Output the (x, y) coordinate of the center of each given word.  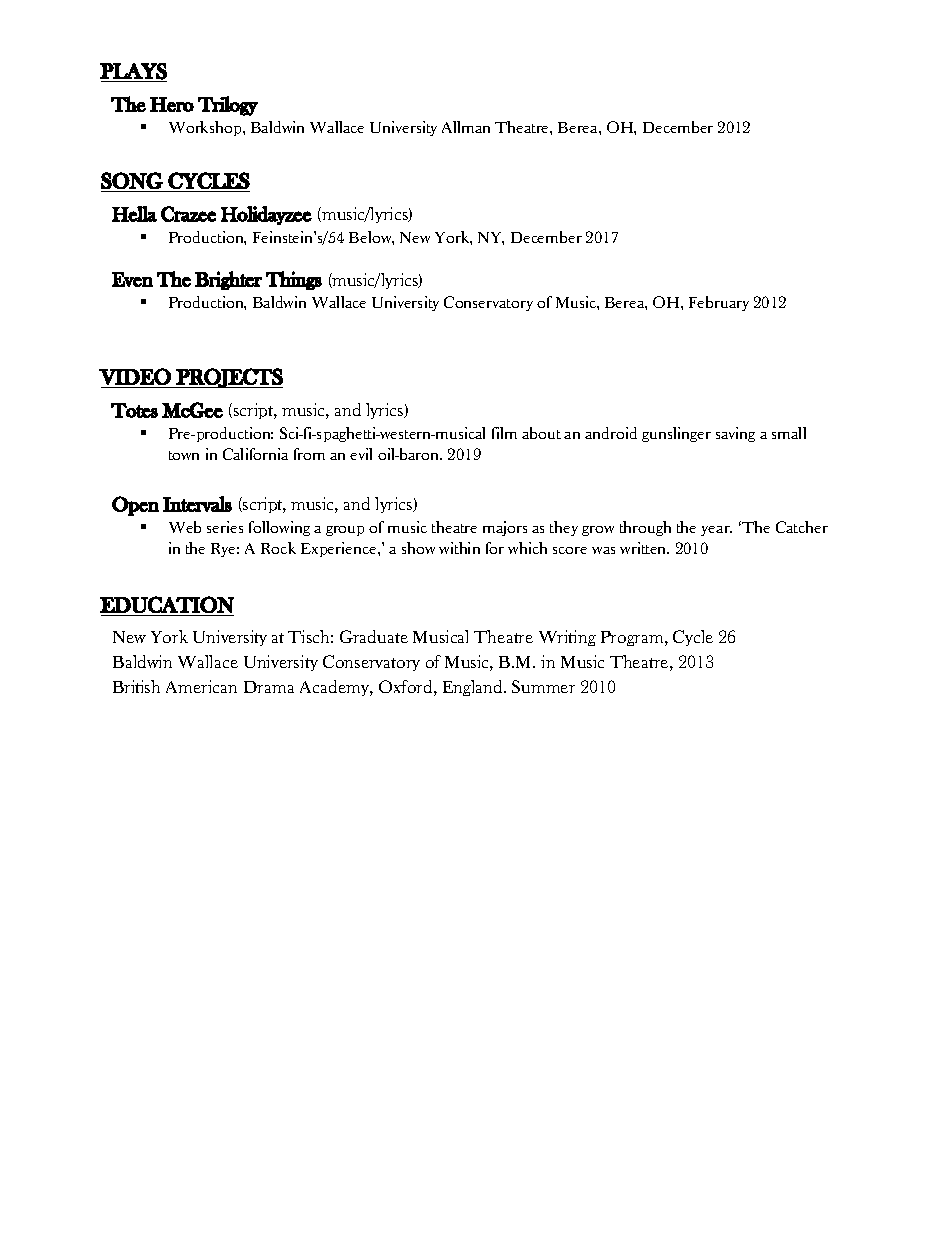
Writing (567, 638)
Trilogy (228, 106)
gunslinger (676, 434)
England (474, 688)
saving (735, 434)
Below (371, 238)
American (201, 686)
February (719, 303)
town (184, 455)
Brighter (228, 280)
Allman (466, 127)
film (504, 433)
